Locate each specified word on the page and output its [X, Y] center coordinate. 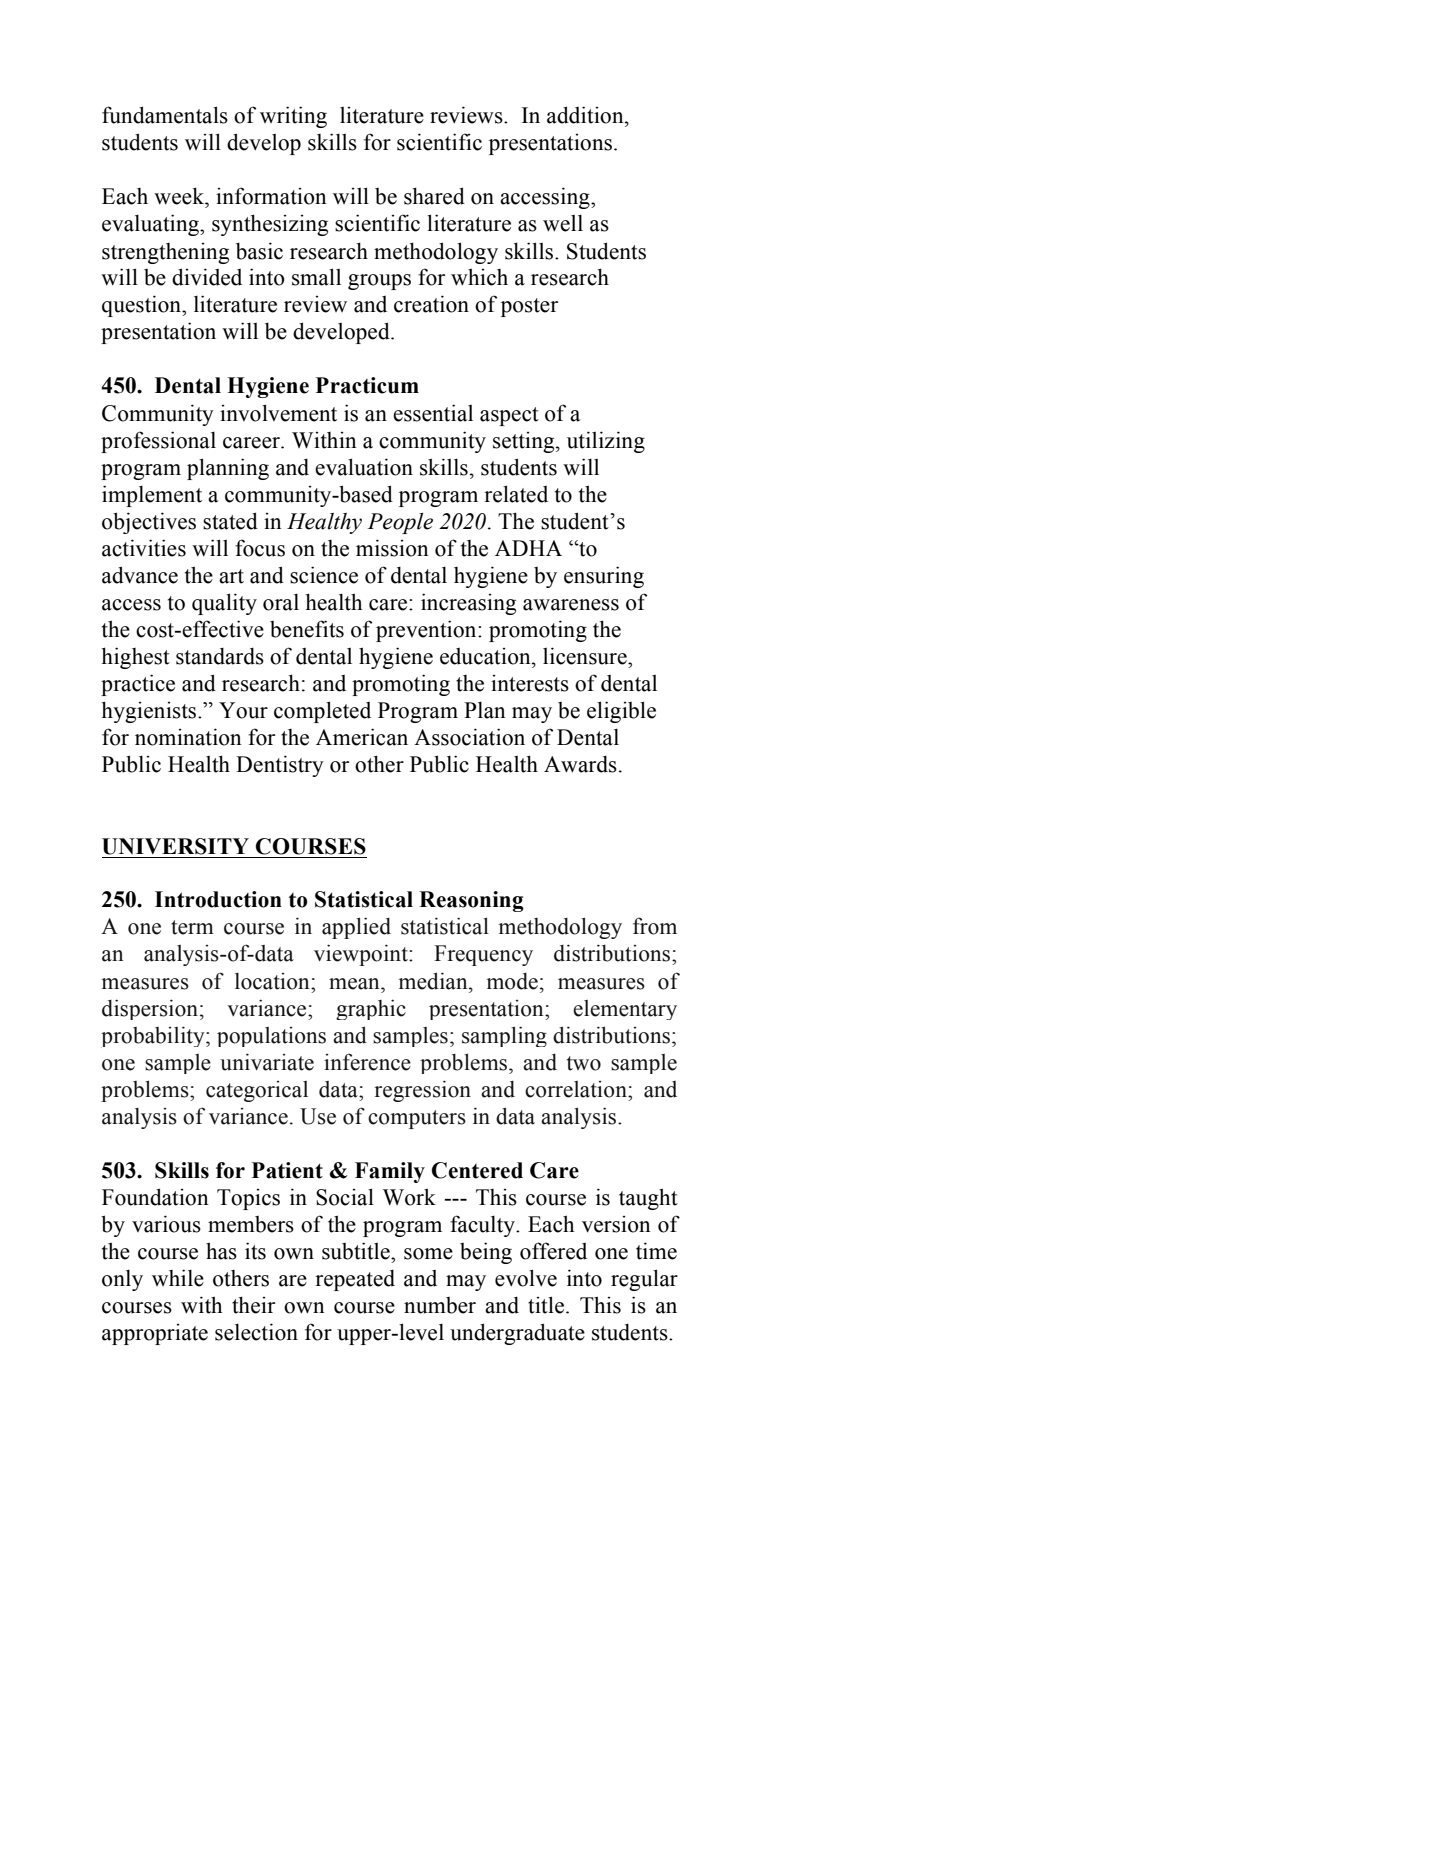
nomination [188, 737]
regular [644, 1280]
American [362, 737]
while [178, 1278]
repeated [355, 1280]
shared [434, 196]
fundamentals [165, 115]
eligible [621, 712]
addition [586, 115]
